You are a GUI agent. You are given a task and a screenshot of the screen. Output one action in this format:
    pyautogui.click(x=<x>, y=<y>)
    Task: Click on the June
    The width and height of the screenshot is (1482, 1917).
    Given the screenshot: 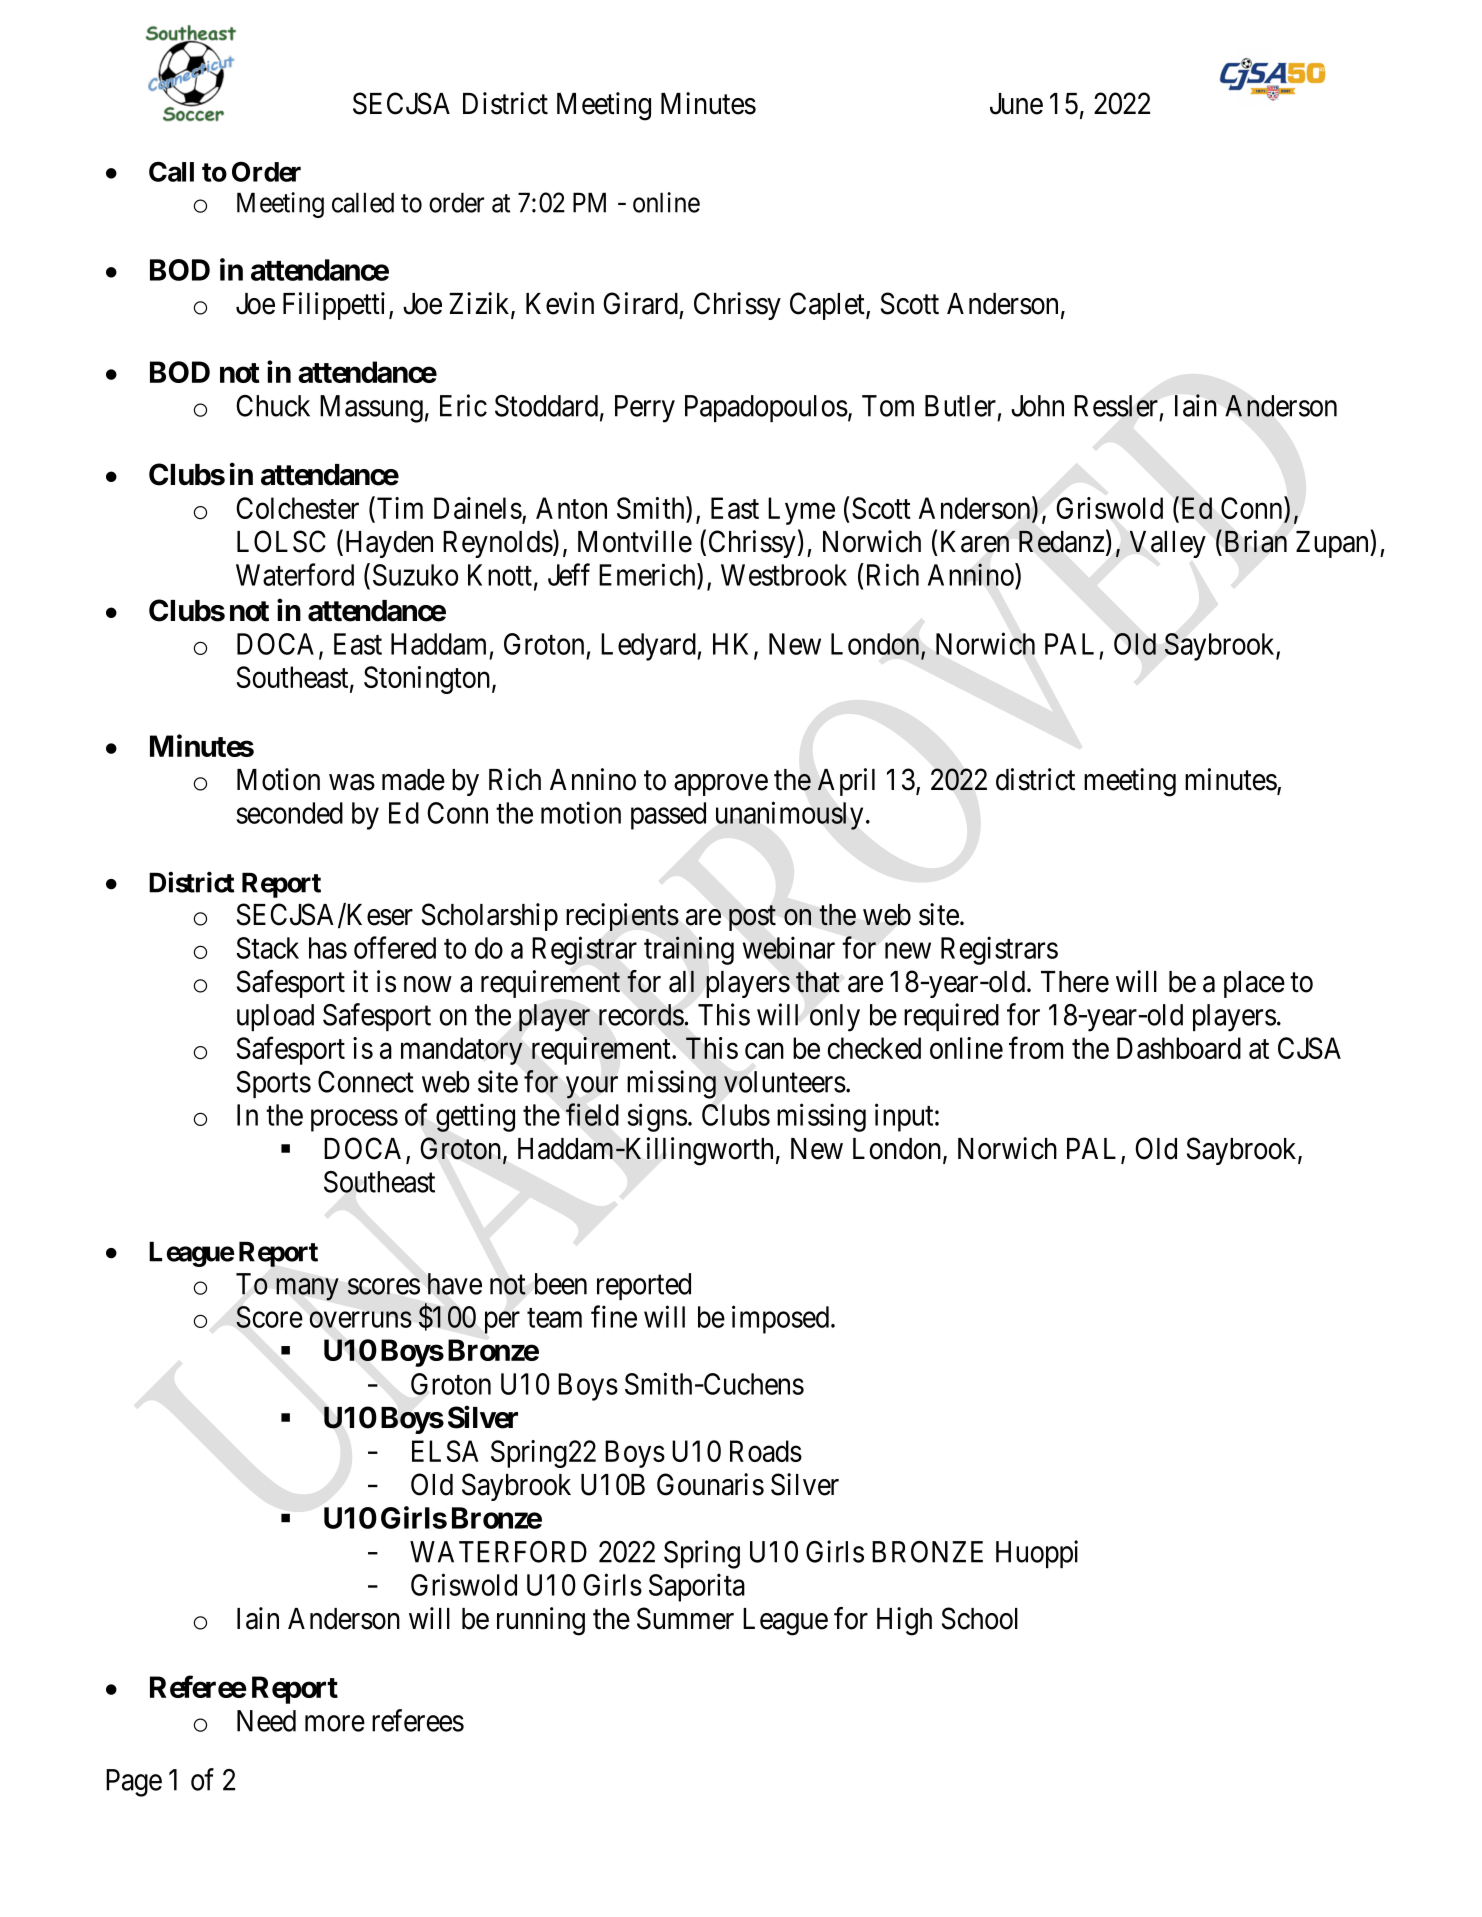 What is the action you would take?
    pyautogui.click(x=1016, y=104)
